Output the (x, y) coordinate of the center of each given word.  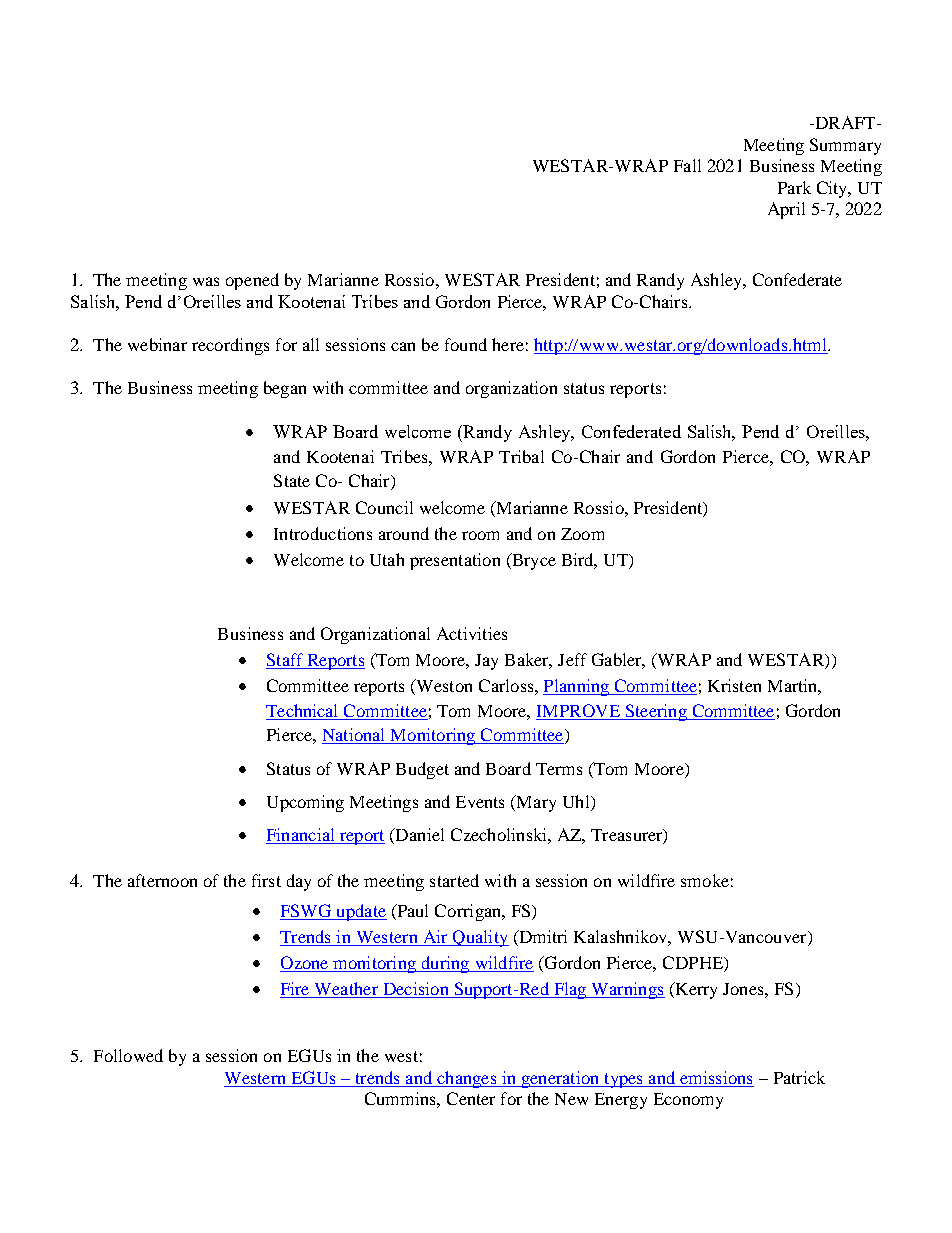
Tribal (521, 456)
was (206, 281)
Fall (687, 165)
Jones (744, 989)
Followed (128, 1055)
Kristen (734, 685)
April (786, 210)
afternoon (162, 880)
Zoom (582, 534)
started (454, 880)
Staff (286, 661)
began (285, 389)
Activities (472, 633)
